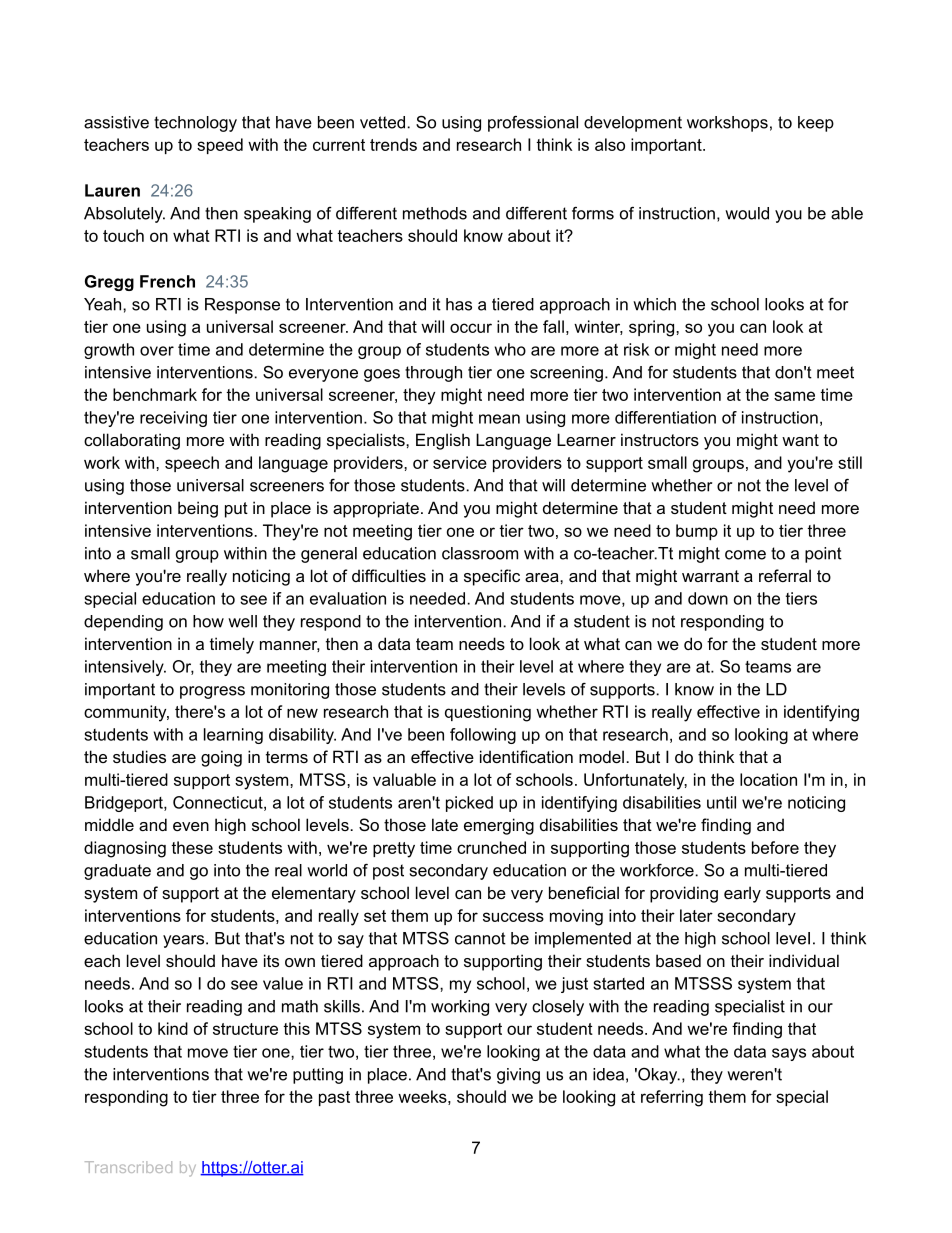  Describe the element at coordinates (173, 419) in the screenshot. I see `receiving` at that location.
